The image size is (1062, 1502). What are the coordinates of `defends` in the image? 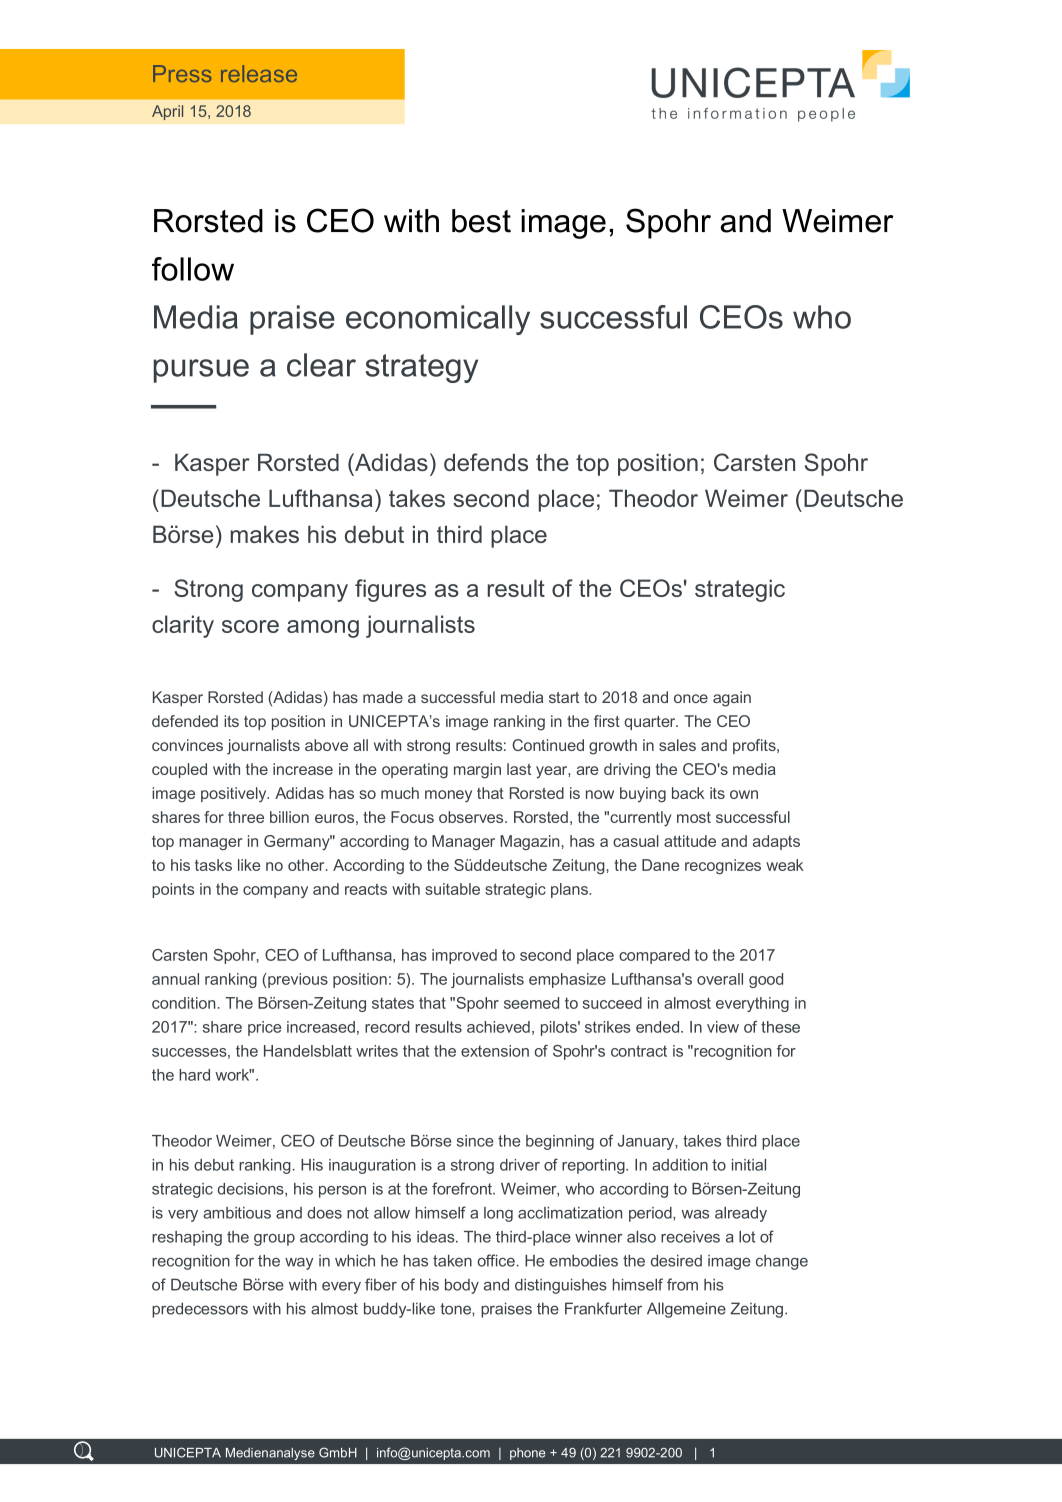 It's located at (486, 462).
